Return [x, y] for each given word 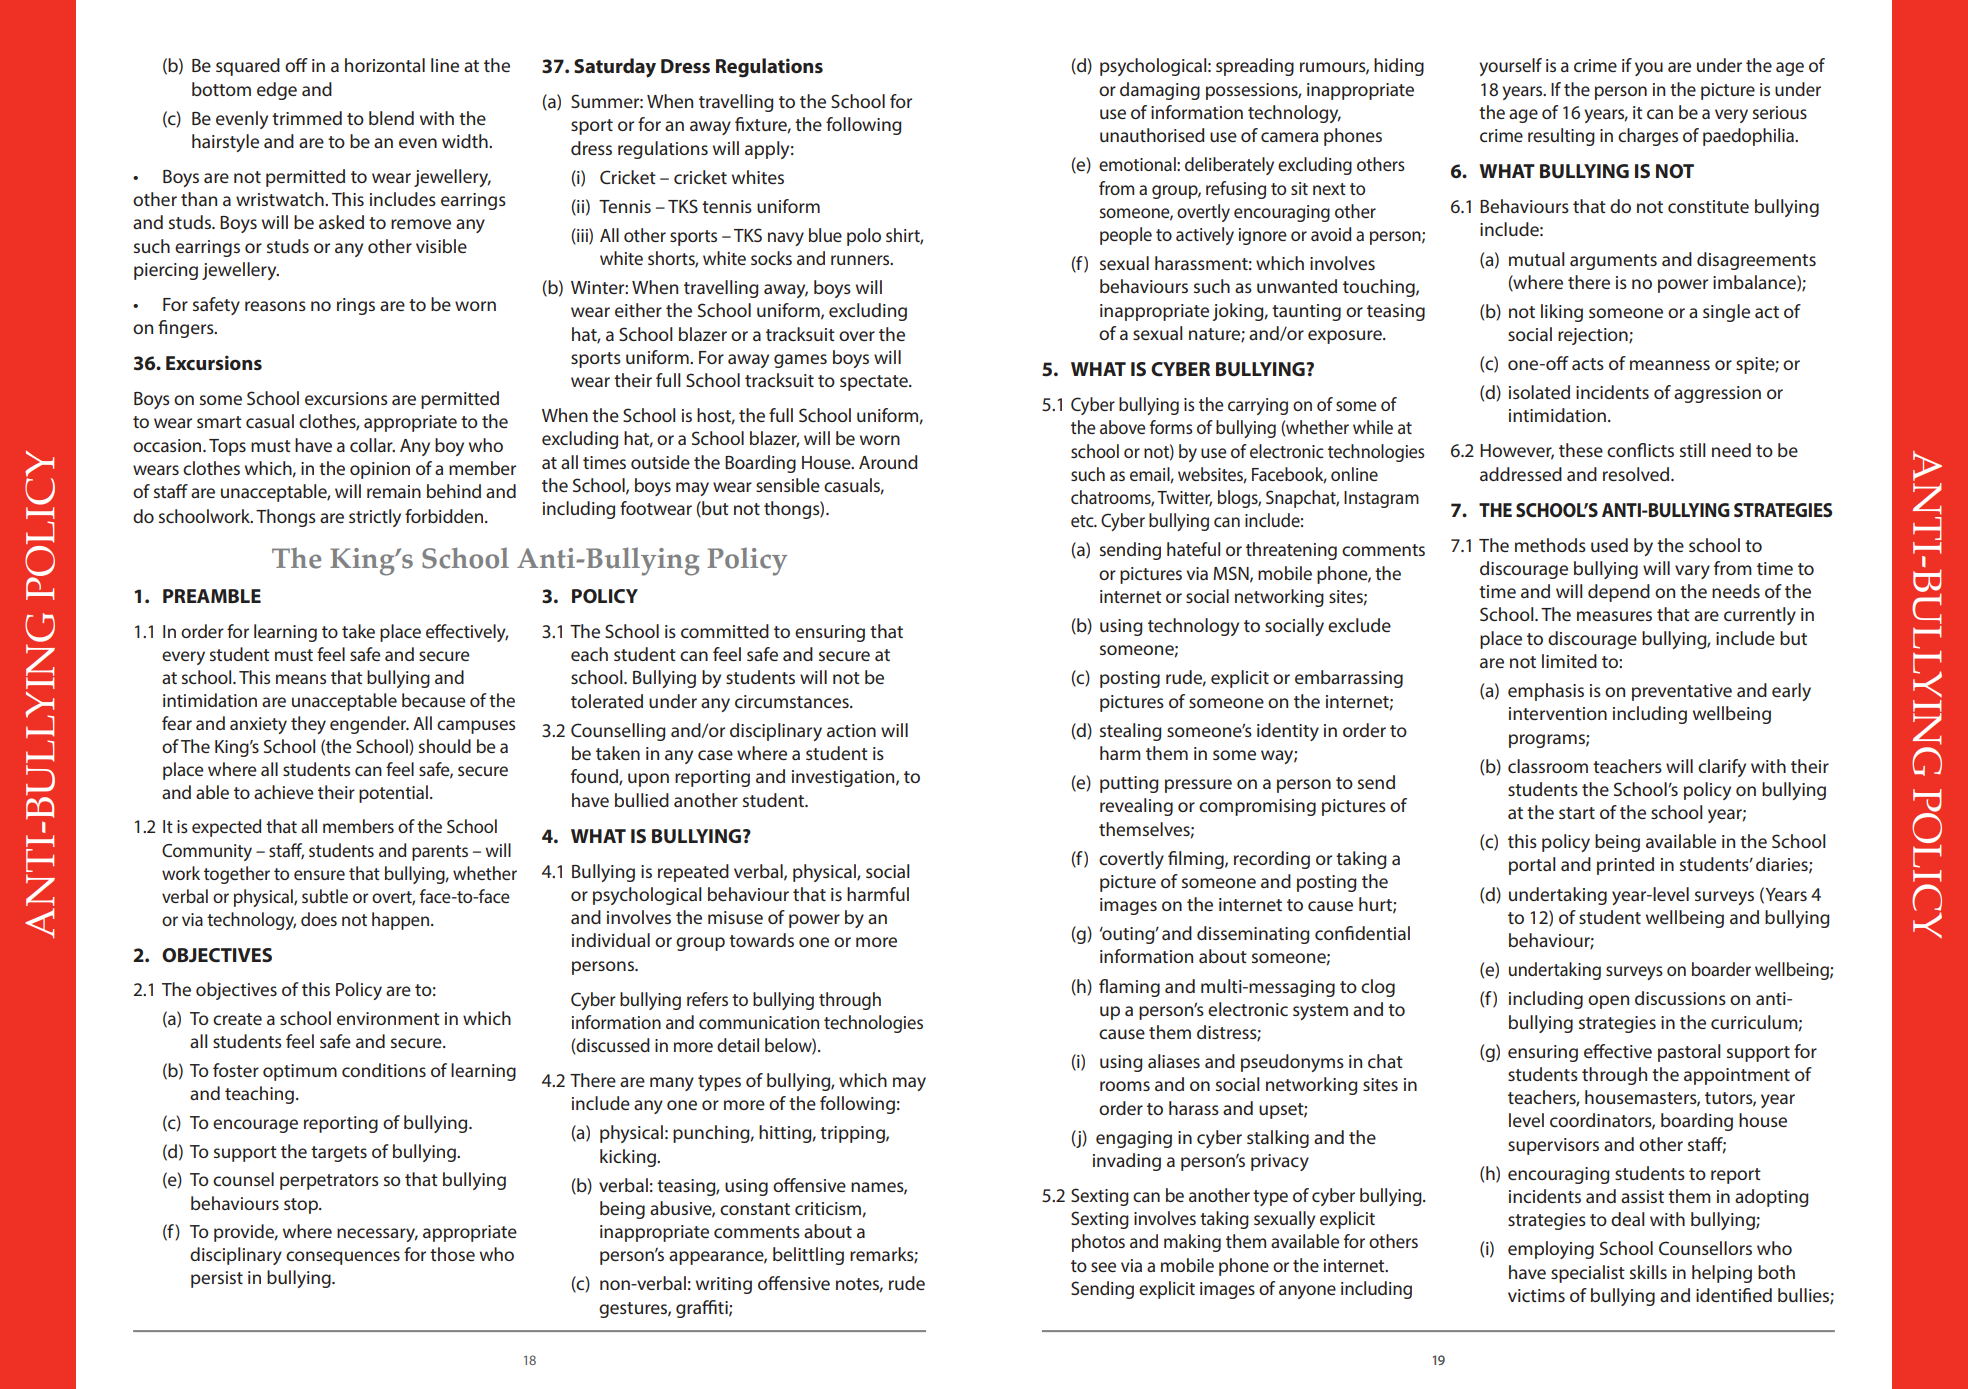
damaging [1160, 91]
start [1577, 813]
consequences [343, 1258]
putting [1129, 784]
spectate [875, 383]
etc [1083, 521]
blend [391, 118]
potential [393, 794]
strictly [375, 518]
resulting [1561, 137]
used [1609, 545]
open [1608, 1002]
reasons [275, 306]
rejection [1594, 336]
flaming [1129, 988]
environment [388, 1018]
